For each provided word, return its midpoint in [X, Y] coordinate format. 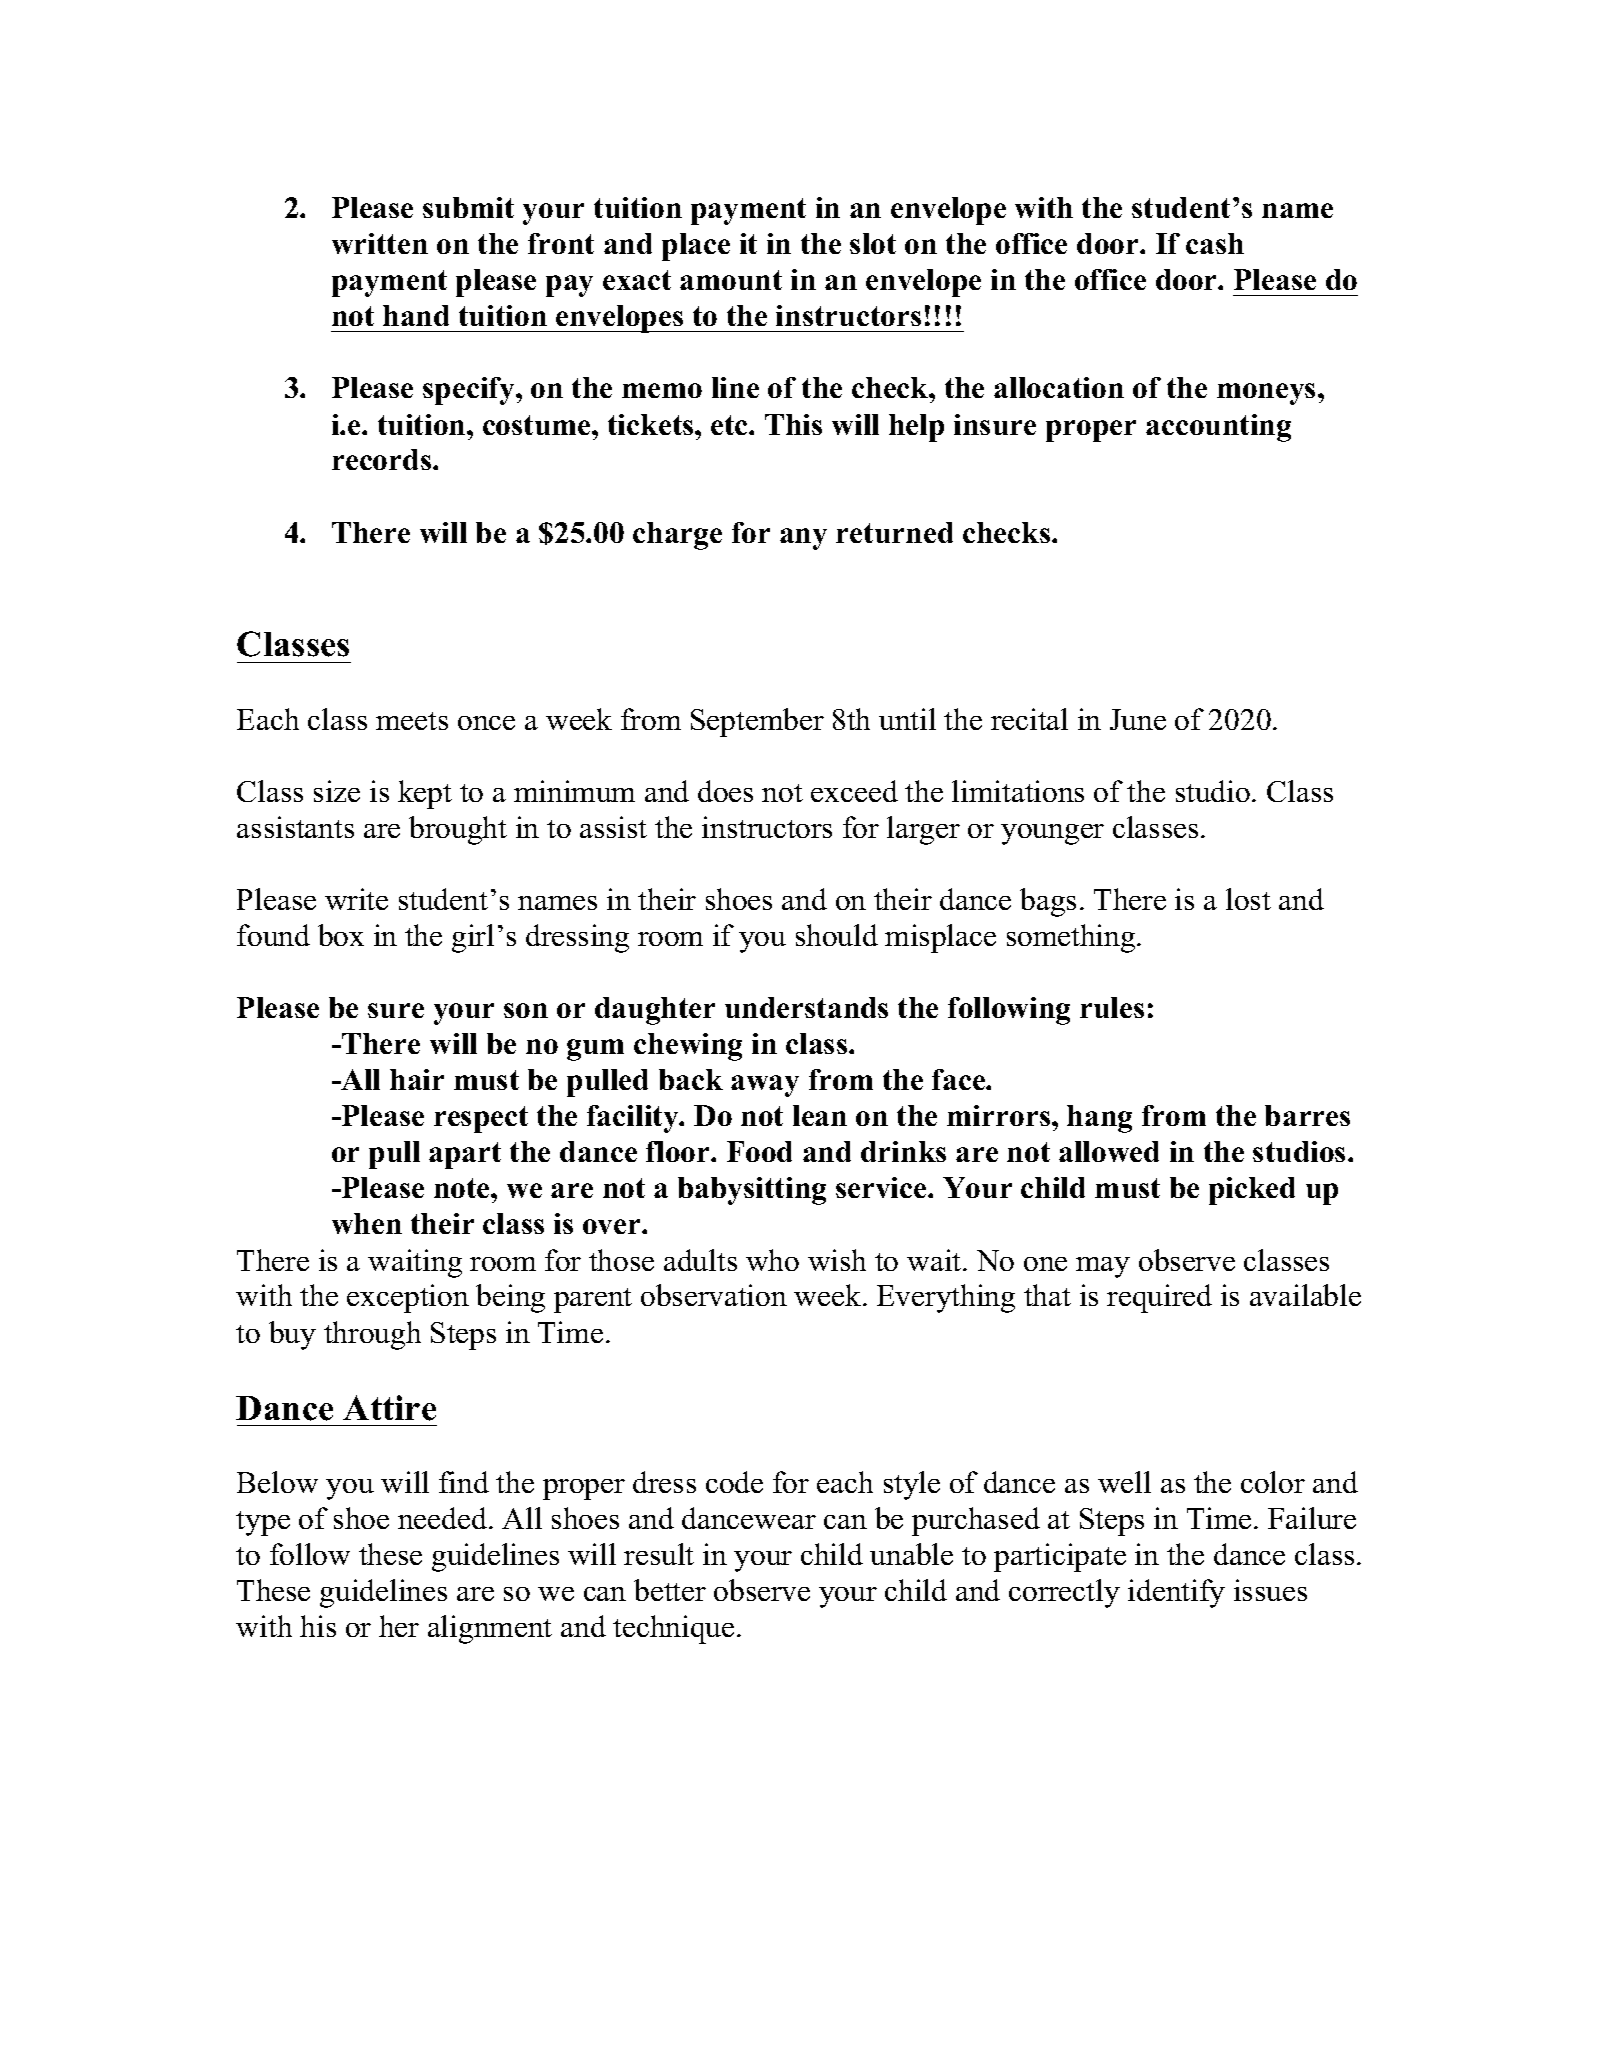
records [383, 459]
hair [417, 1079]
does [725, 791]
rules [1112, 1007]
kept [425, 794]
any [803, 539]
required [1159, 1298]
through [372, 1335]
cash [1215, 243]
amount [731, 280]
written [380, 243]
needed [444, 1518]
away [765, 1086]
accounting [1218, 428]
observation [714, 1295]
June [1138, 719]
